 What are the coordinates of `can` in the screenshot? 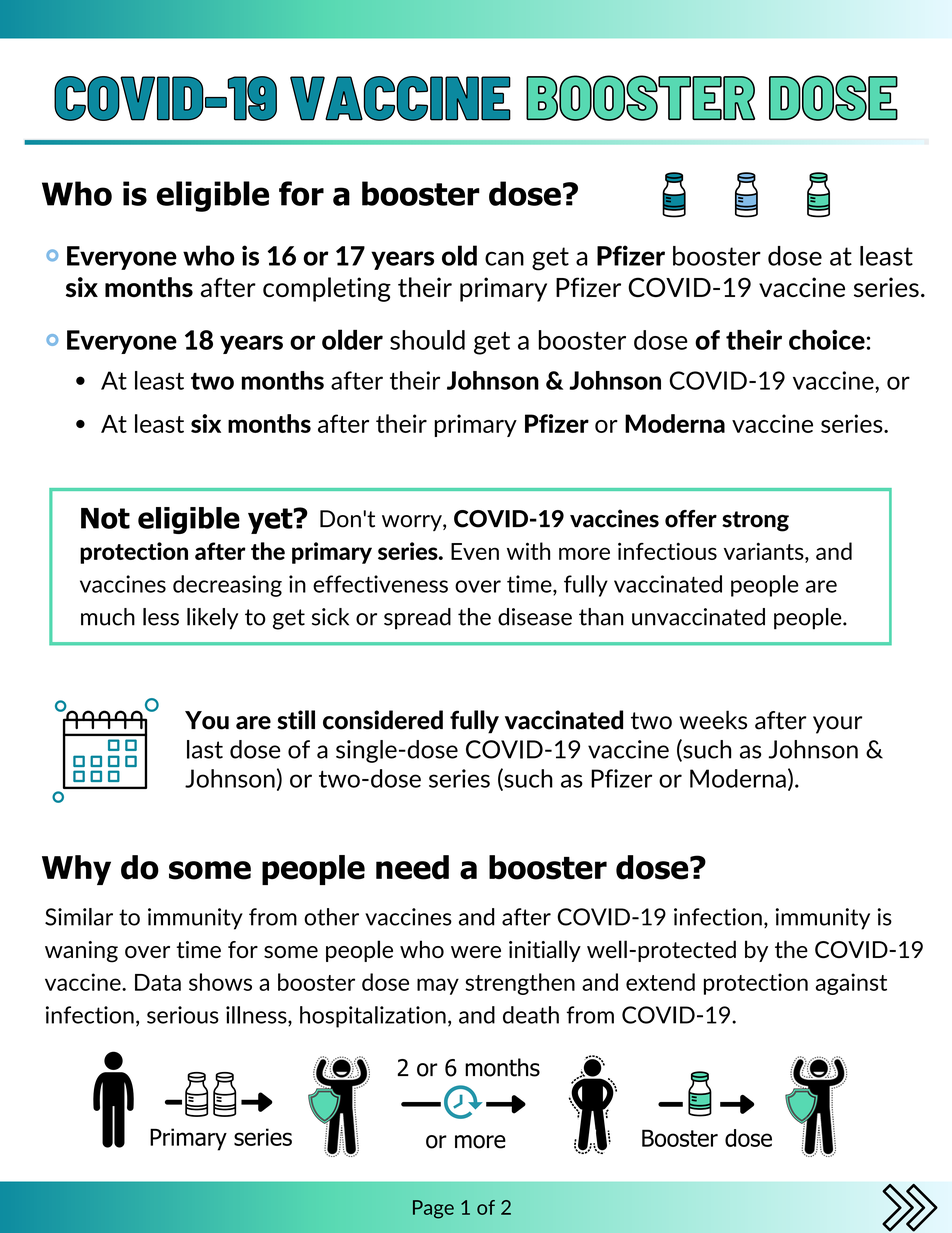 It's located at (504, 258).
